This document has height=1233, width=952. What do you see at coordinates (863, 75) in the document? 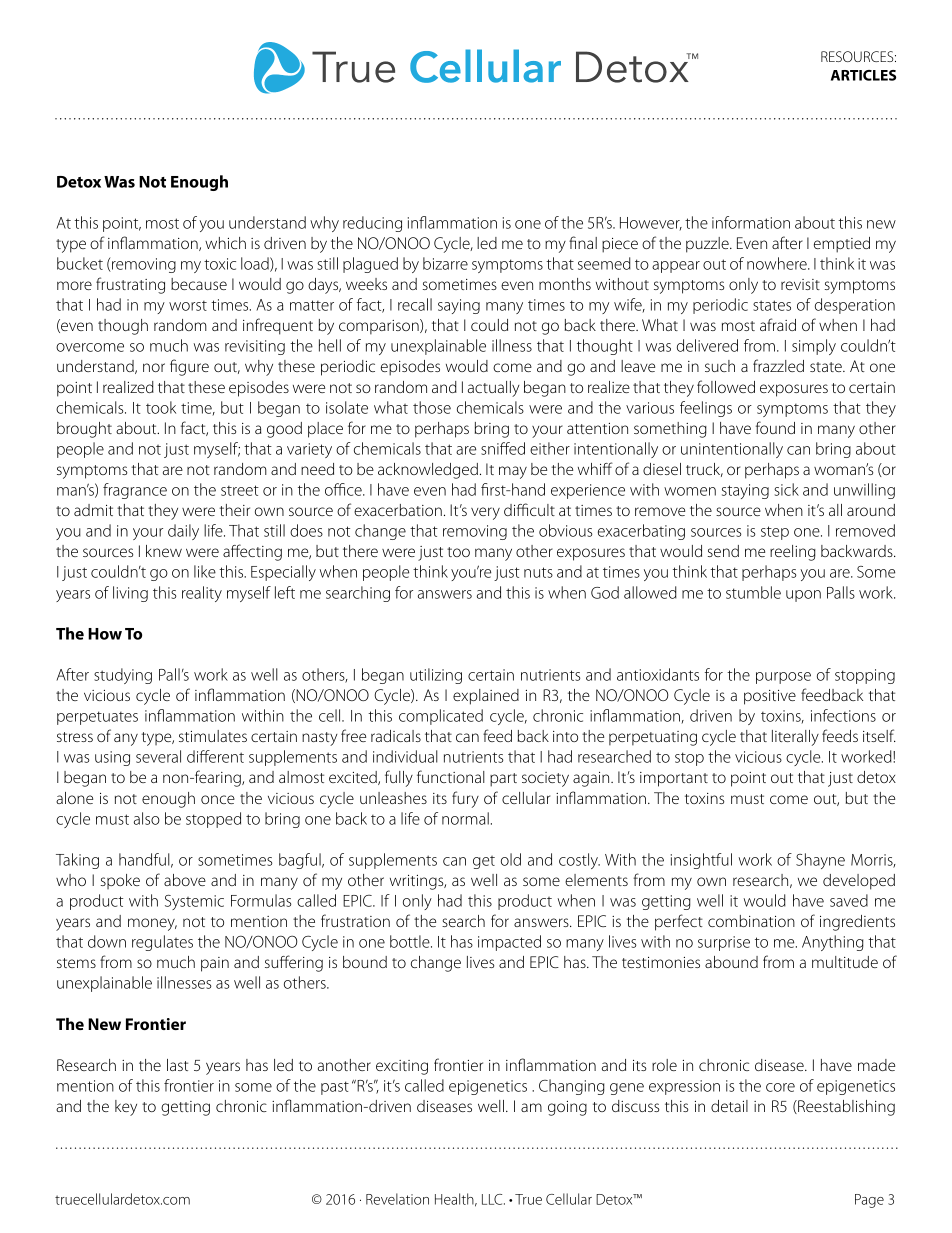
I see `ARTICLES` at bounding box center [863, 75].
